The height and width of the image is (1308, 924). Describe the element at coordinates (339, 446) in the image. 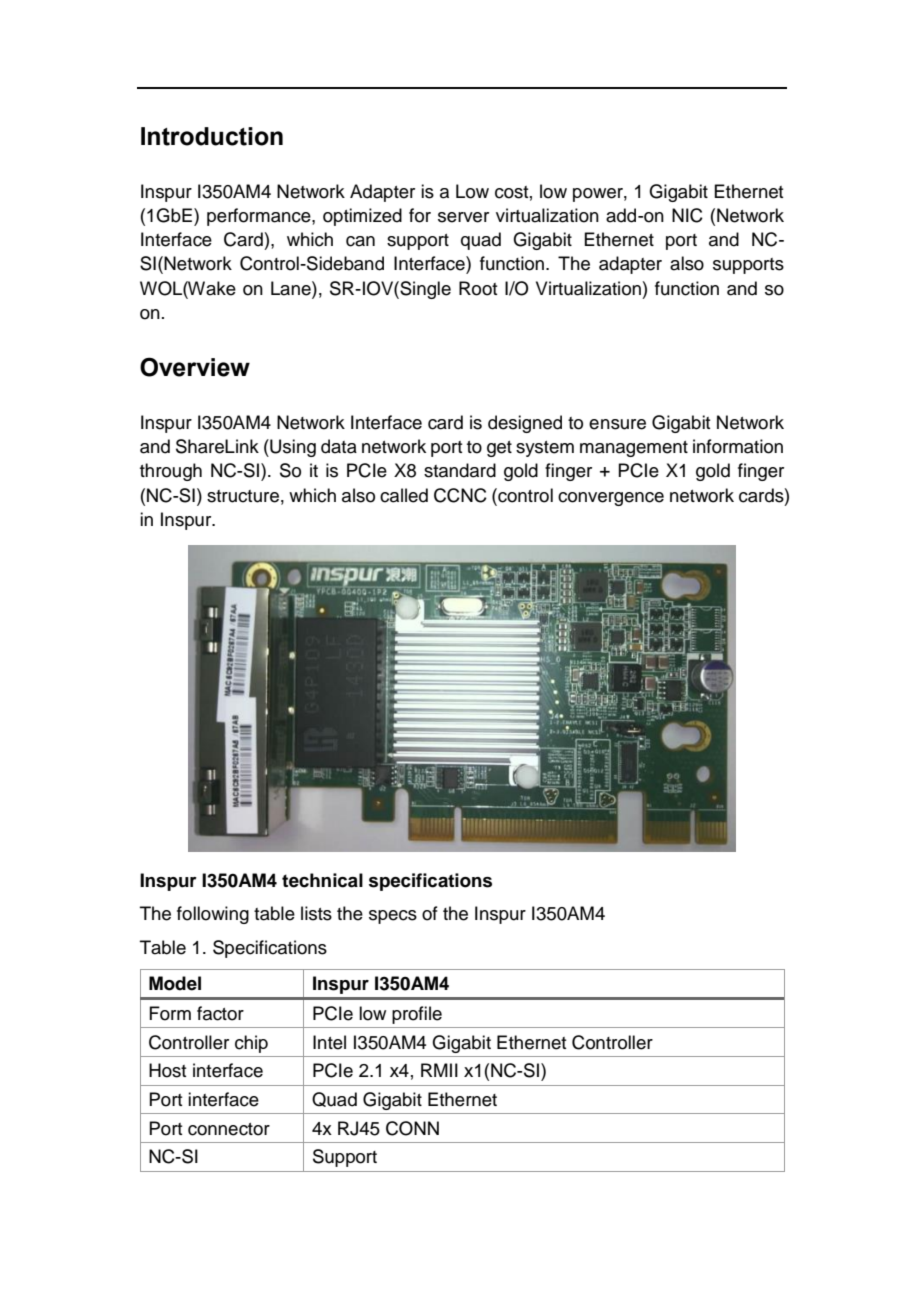

I see `data` at that location.
